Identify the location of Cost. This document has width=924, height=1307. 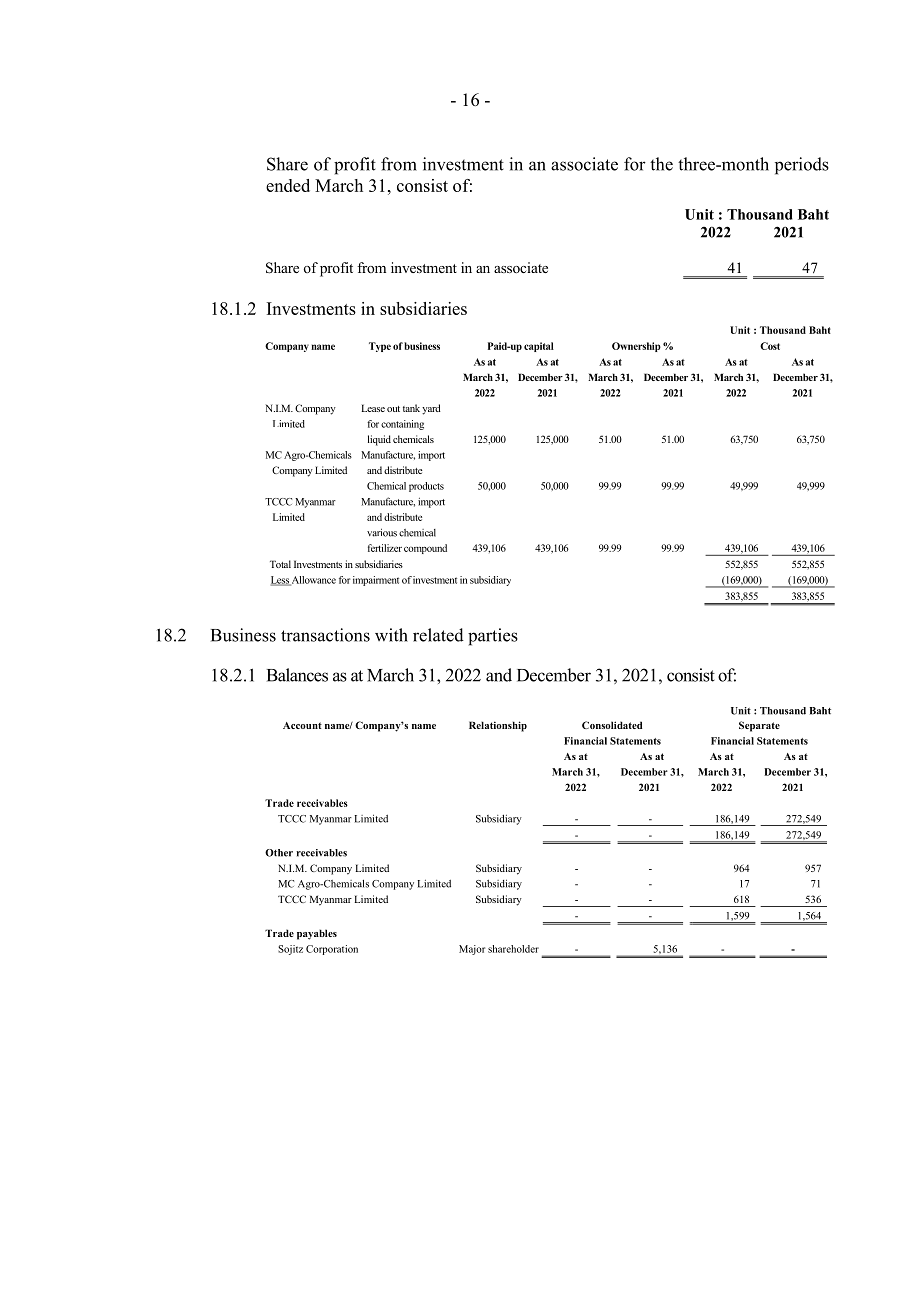
(770, 346).
